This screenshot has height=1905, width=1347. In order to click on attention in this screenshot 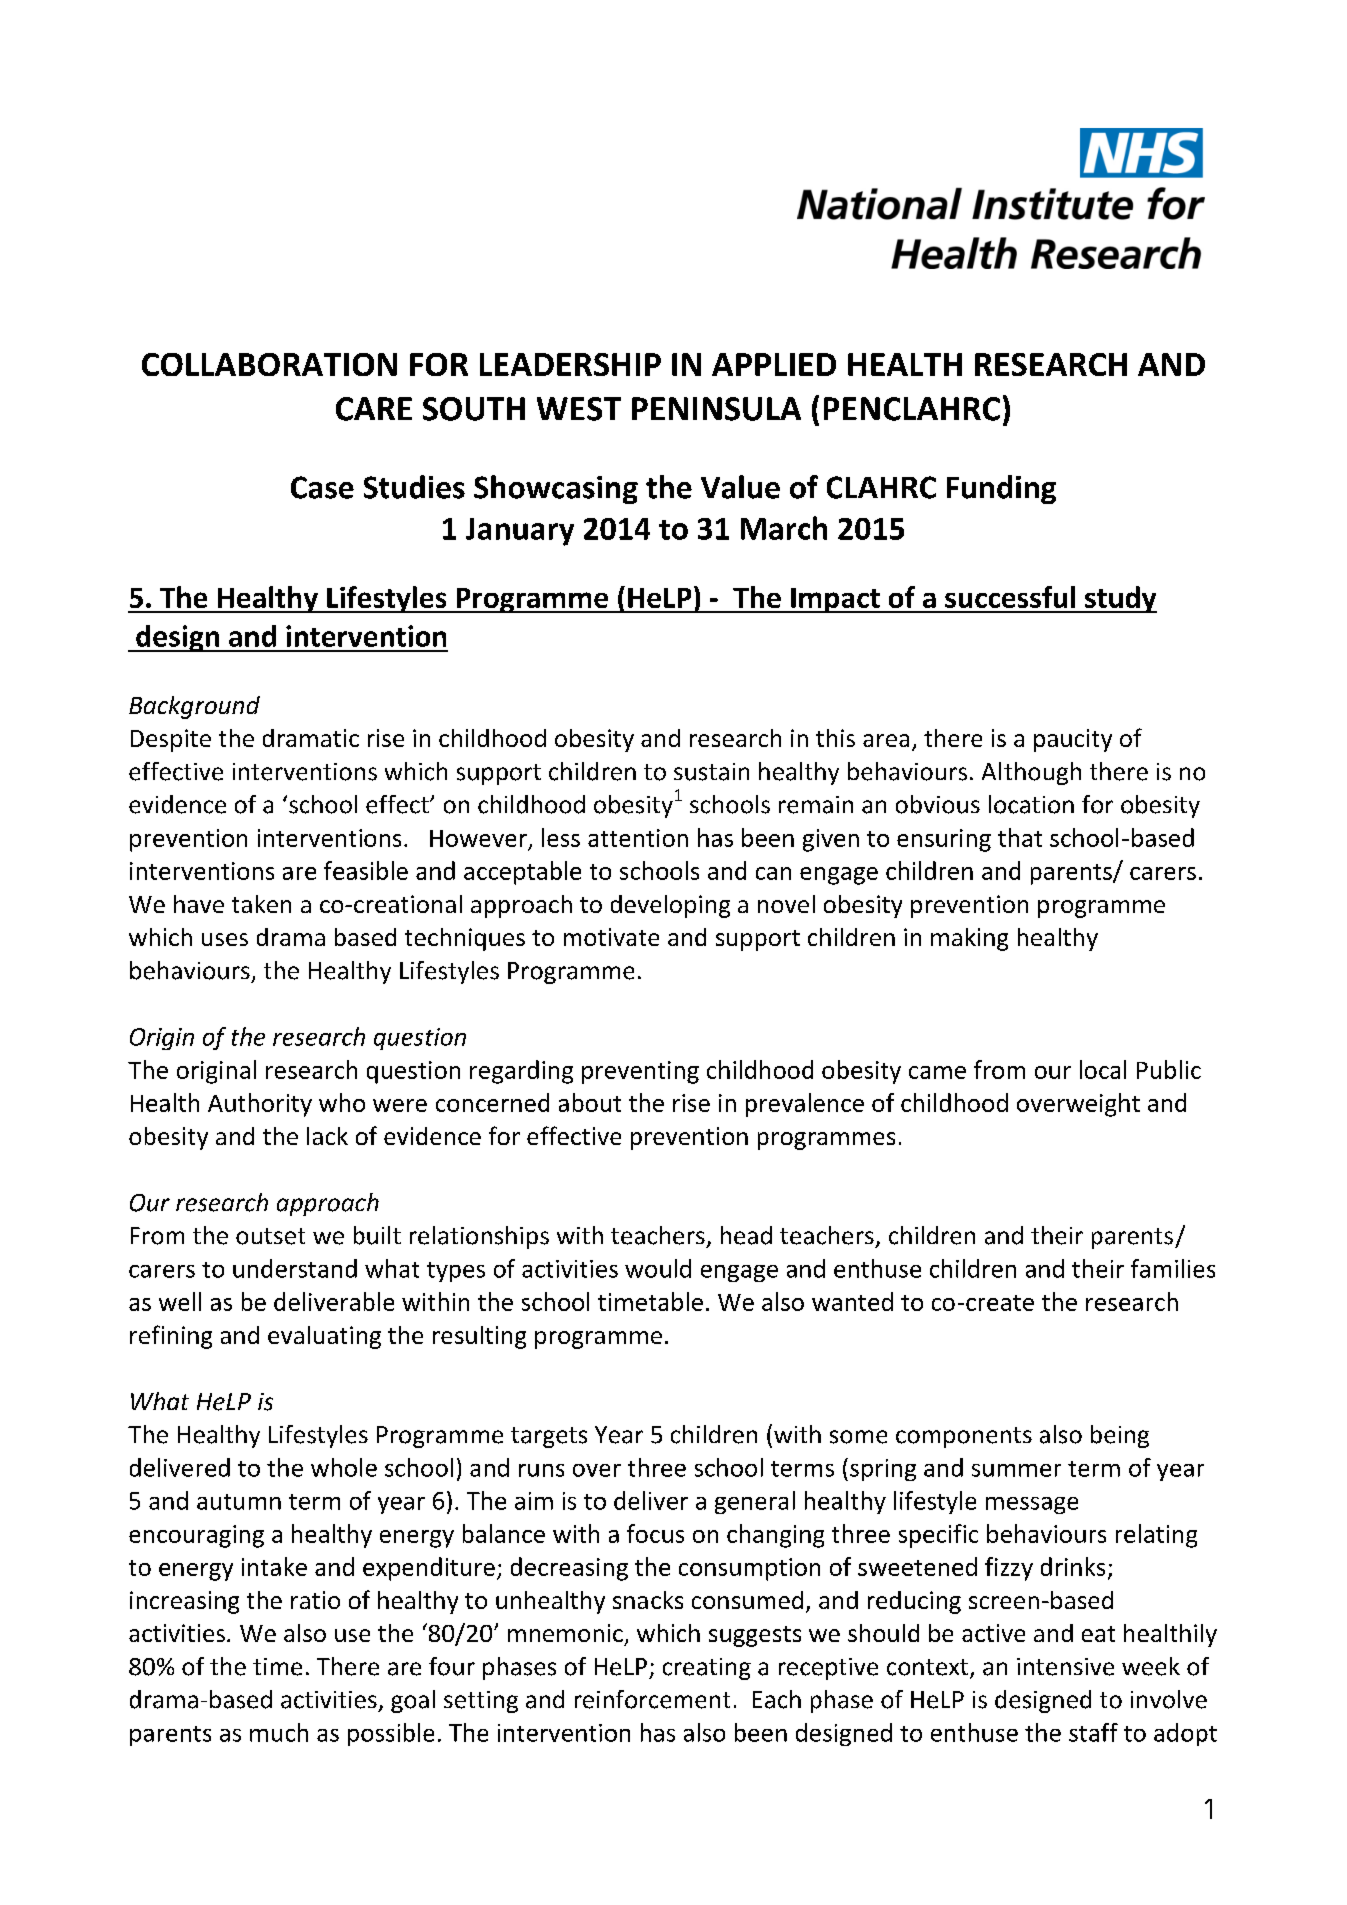, I will do `click(638, 838)`.
